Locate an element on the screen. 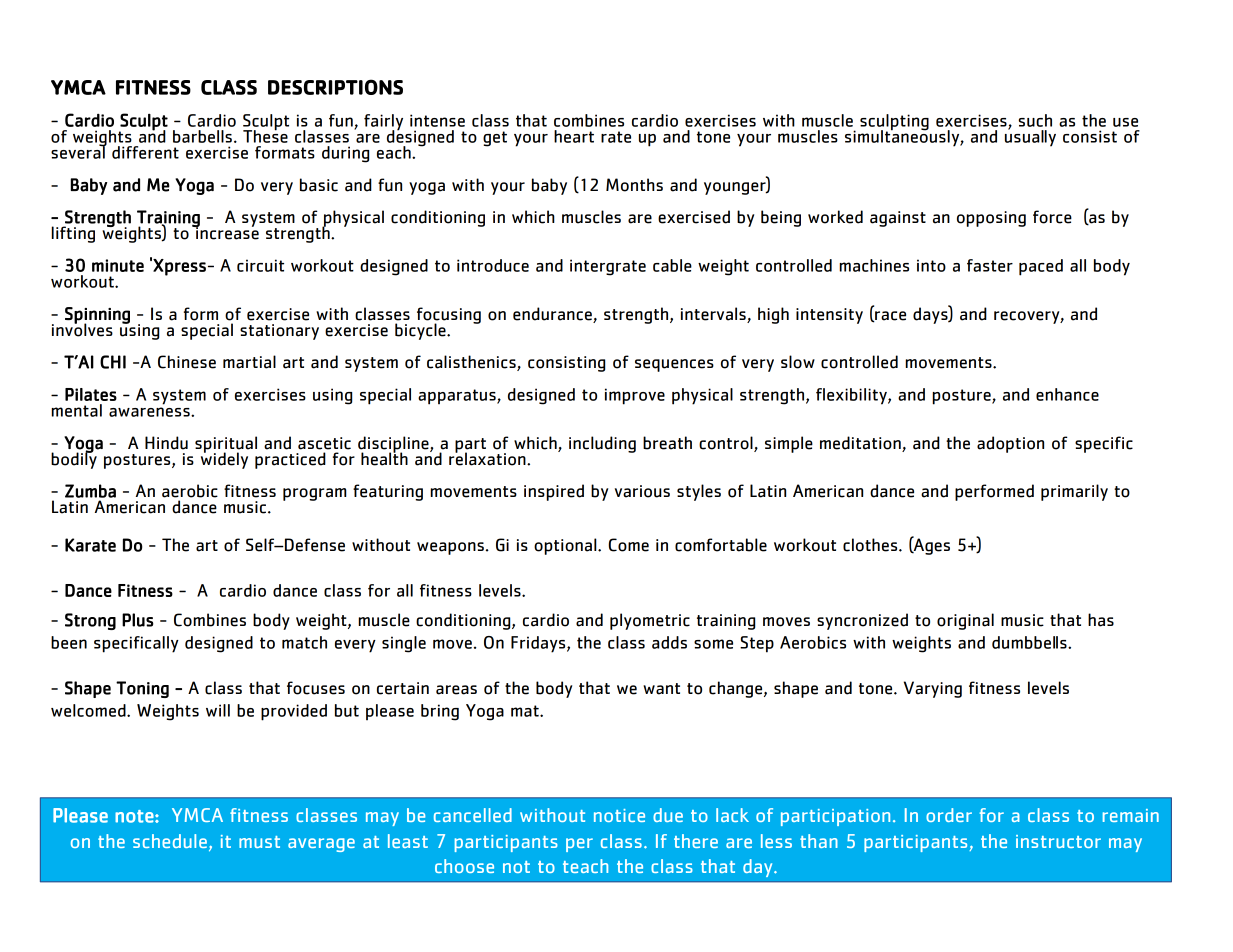 Image resolution: width=1233 pixels, height=952 pixels. Toning is located at coordinates (142, 689).
